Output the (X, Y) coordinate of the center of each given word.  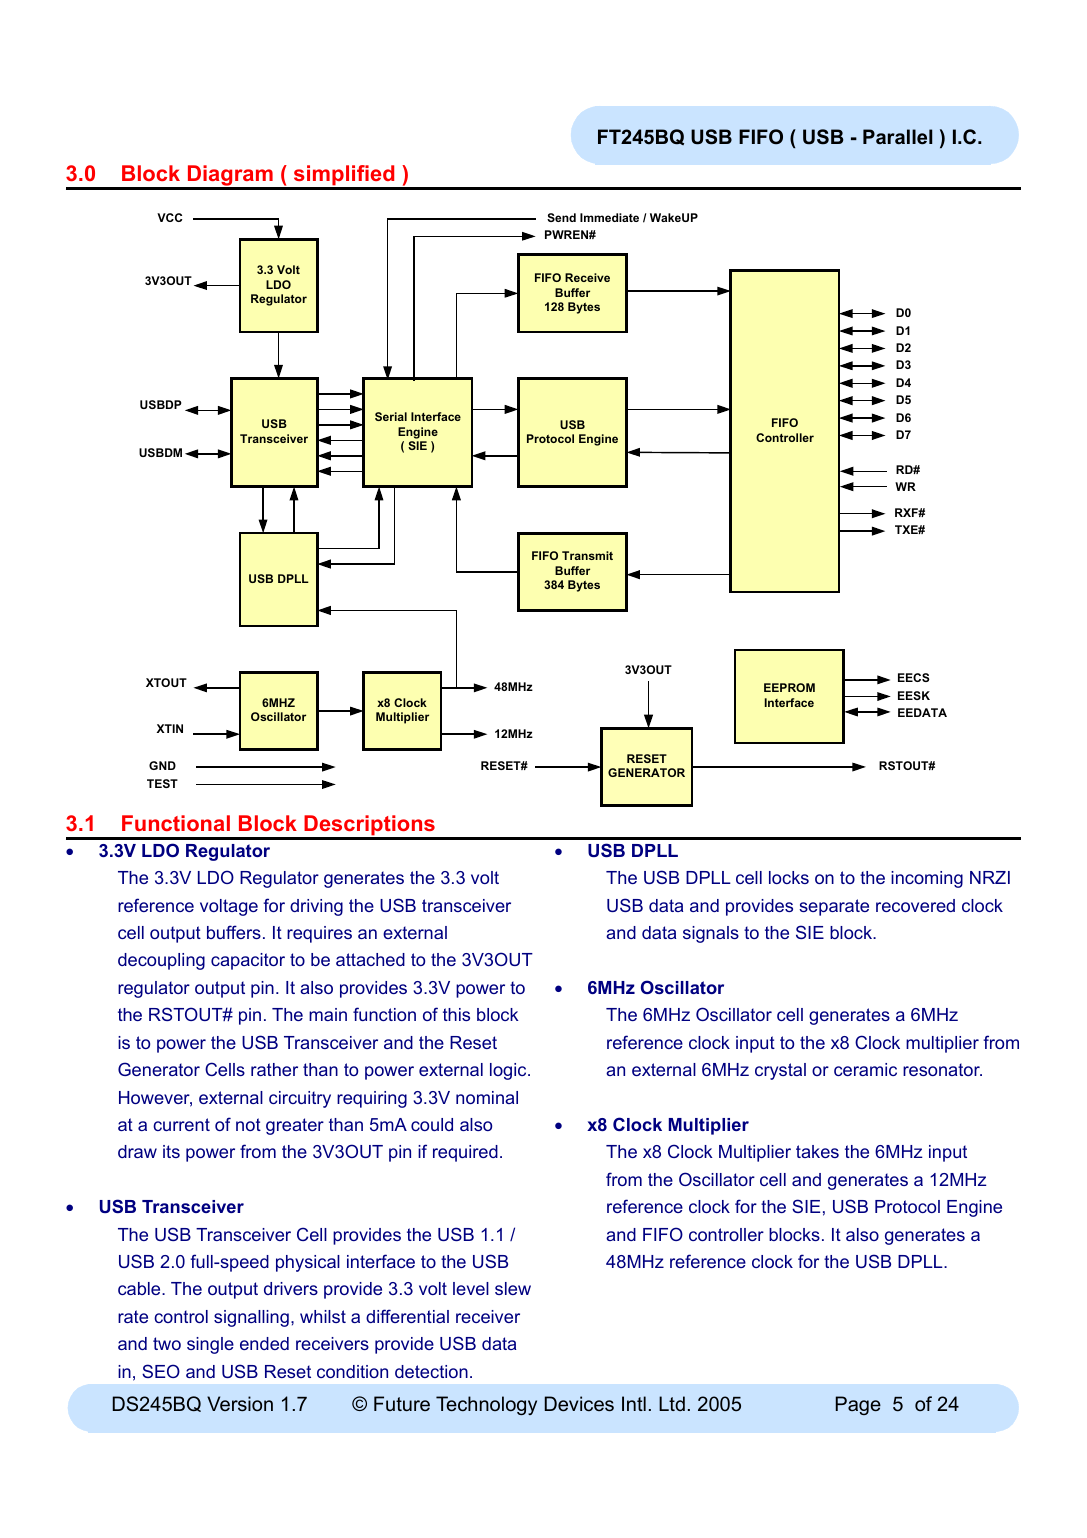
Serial (391, 416)
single (210, 1345)
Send (561, 217)
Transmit (587, 555)
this (456, 1014)
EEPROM (789, 687)
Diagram (230, 177)
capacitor (248, 961)
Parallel (897, 136)
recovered (915, 905)
